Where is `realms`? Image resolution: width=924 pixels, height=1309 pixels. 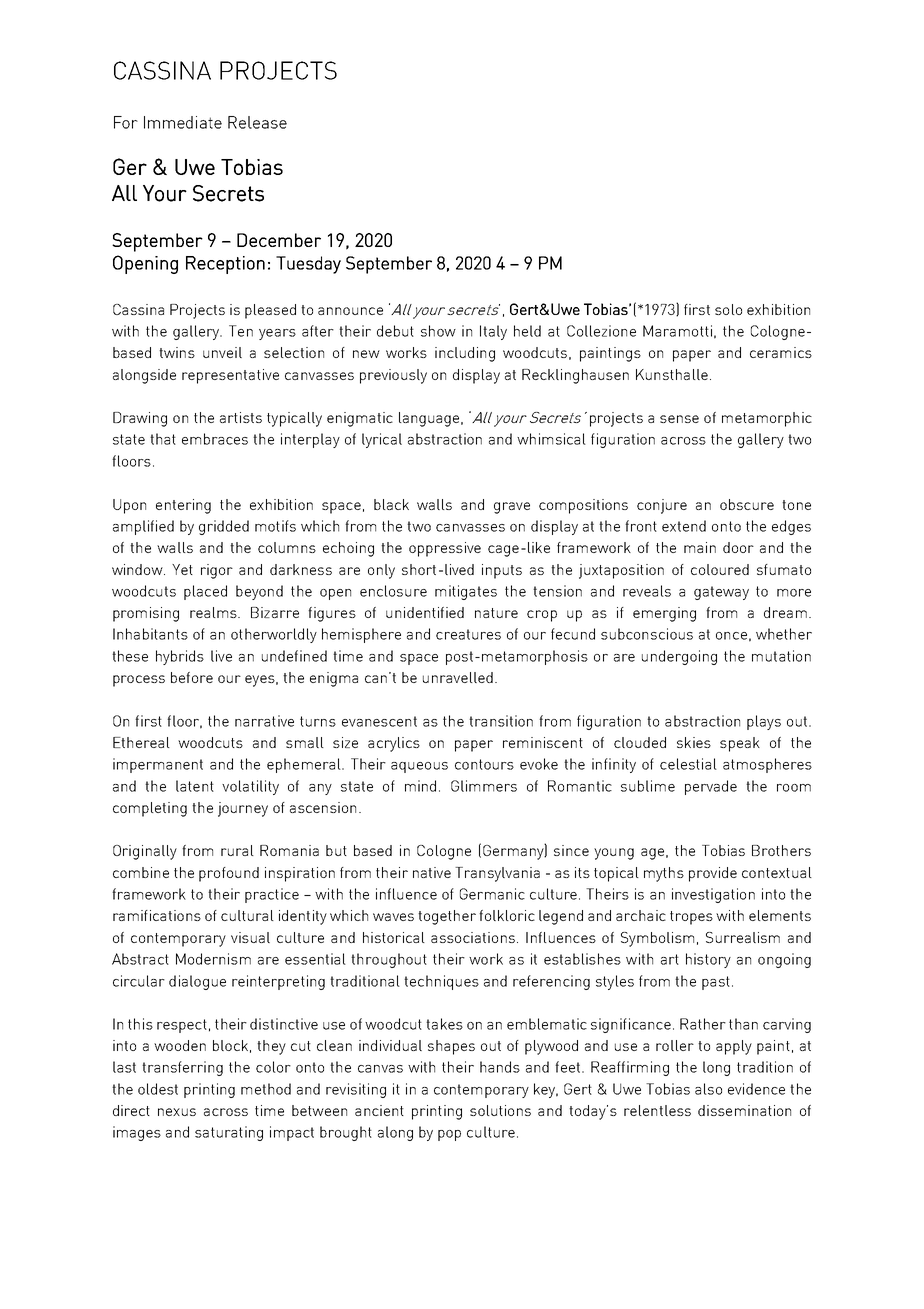
realms is located at coordinates (214, 612).
